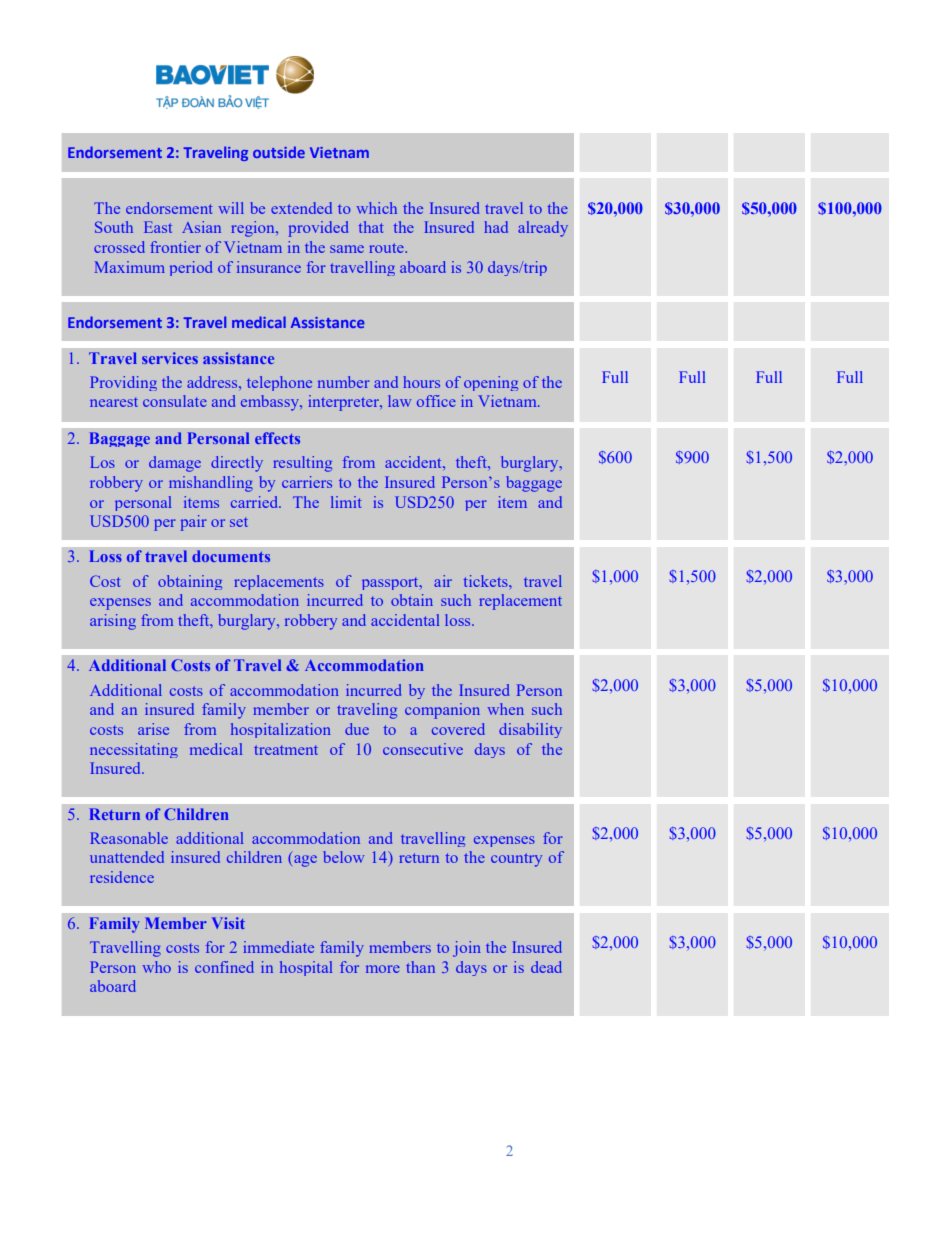 The height and width of the screenshot is (1233, 952). What do you see at coordinates (496, 227) in the screenshot?
I see `had` at bounding box center [496, 227].
